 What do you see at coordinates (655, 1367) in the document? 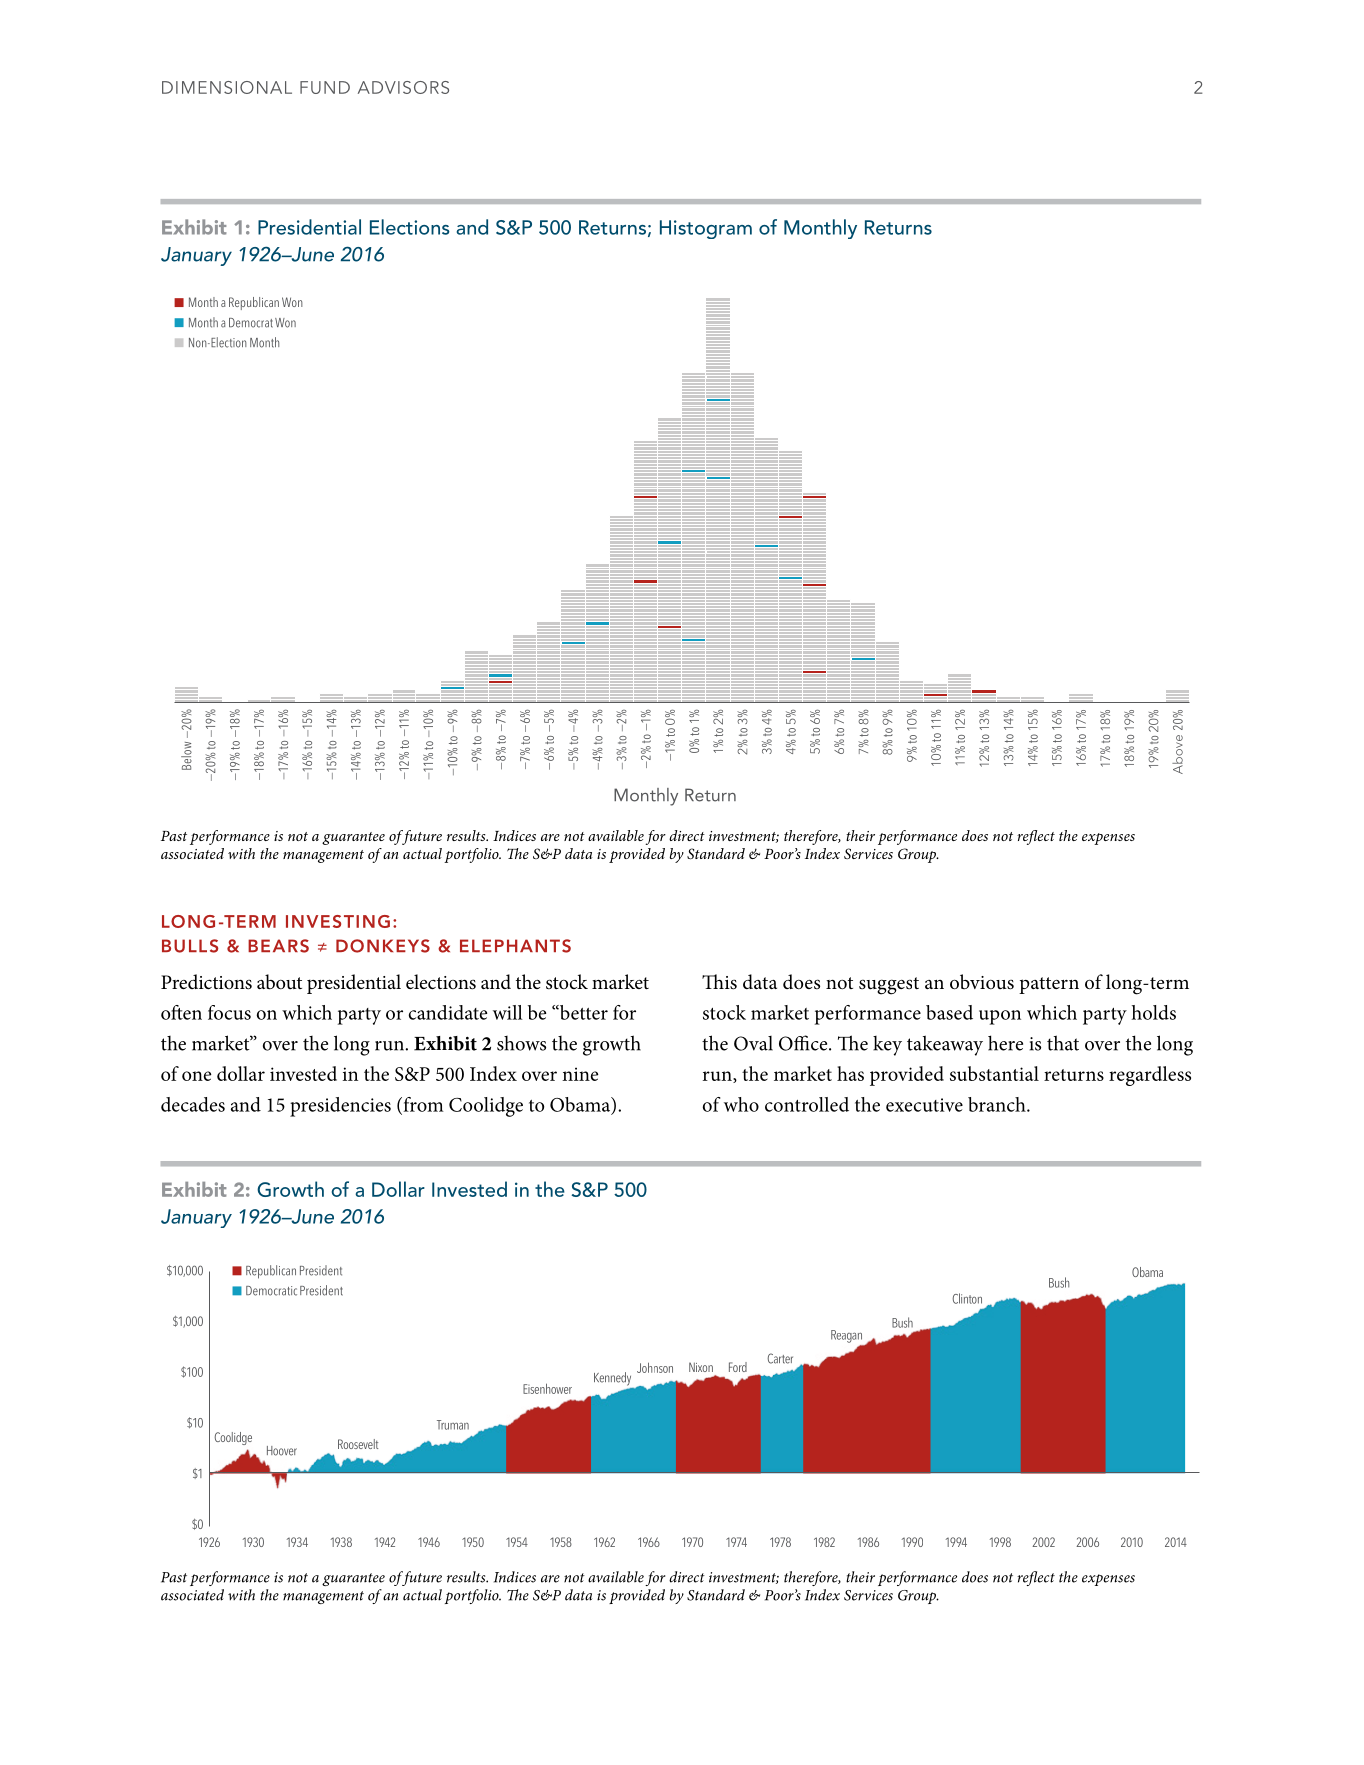
I see `Johnson` at bounding box center [655, 1367].
